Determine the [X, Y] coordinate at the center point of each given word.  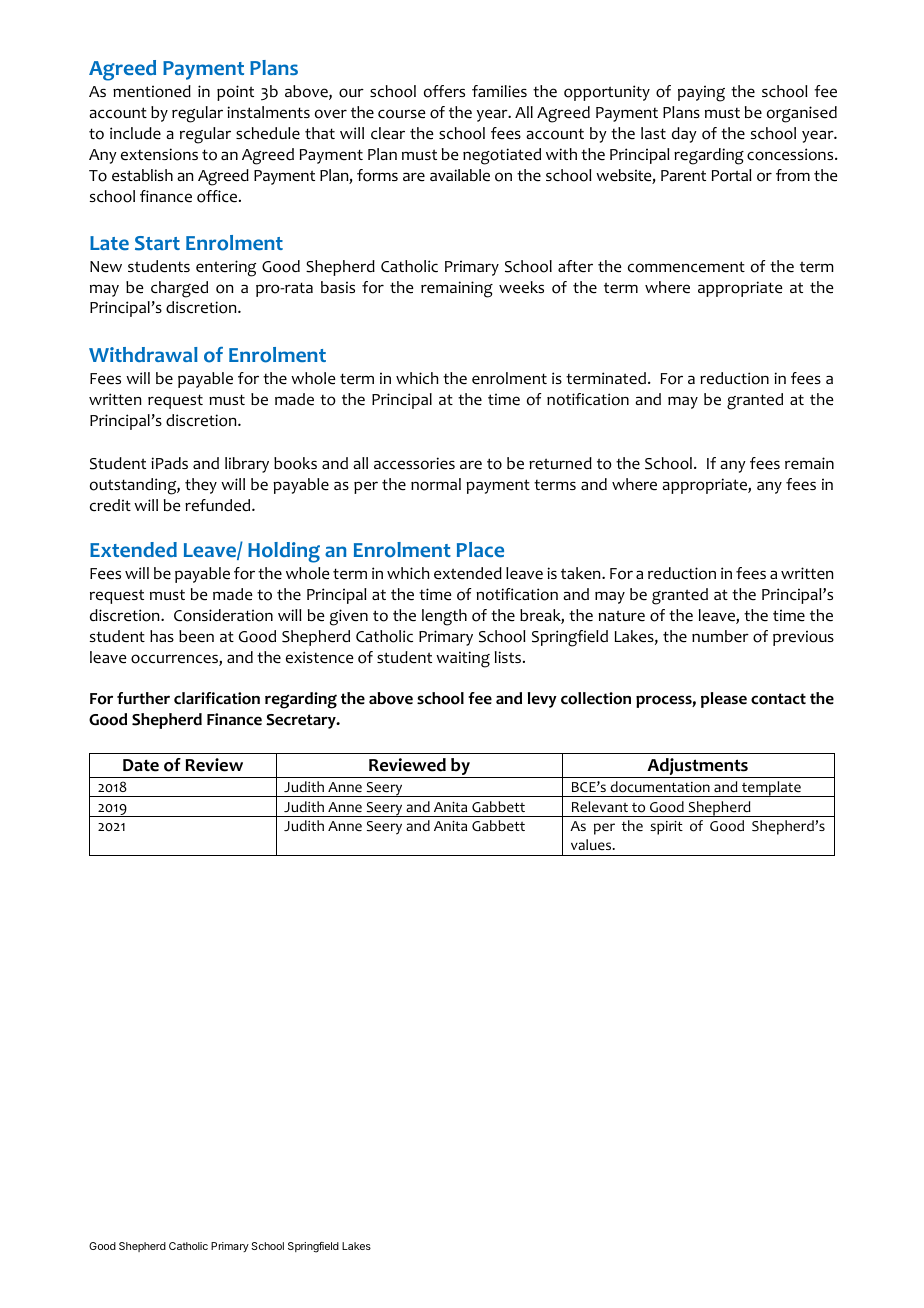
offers [444, 91]
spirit [666, 828]
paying [701, 93]
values [592, 844]
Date [141, 765]
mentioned [152, 91]
